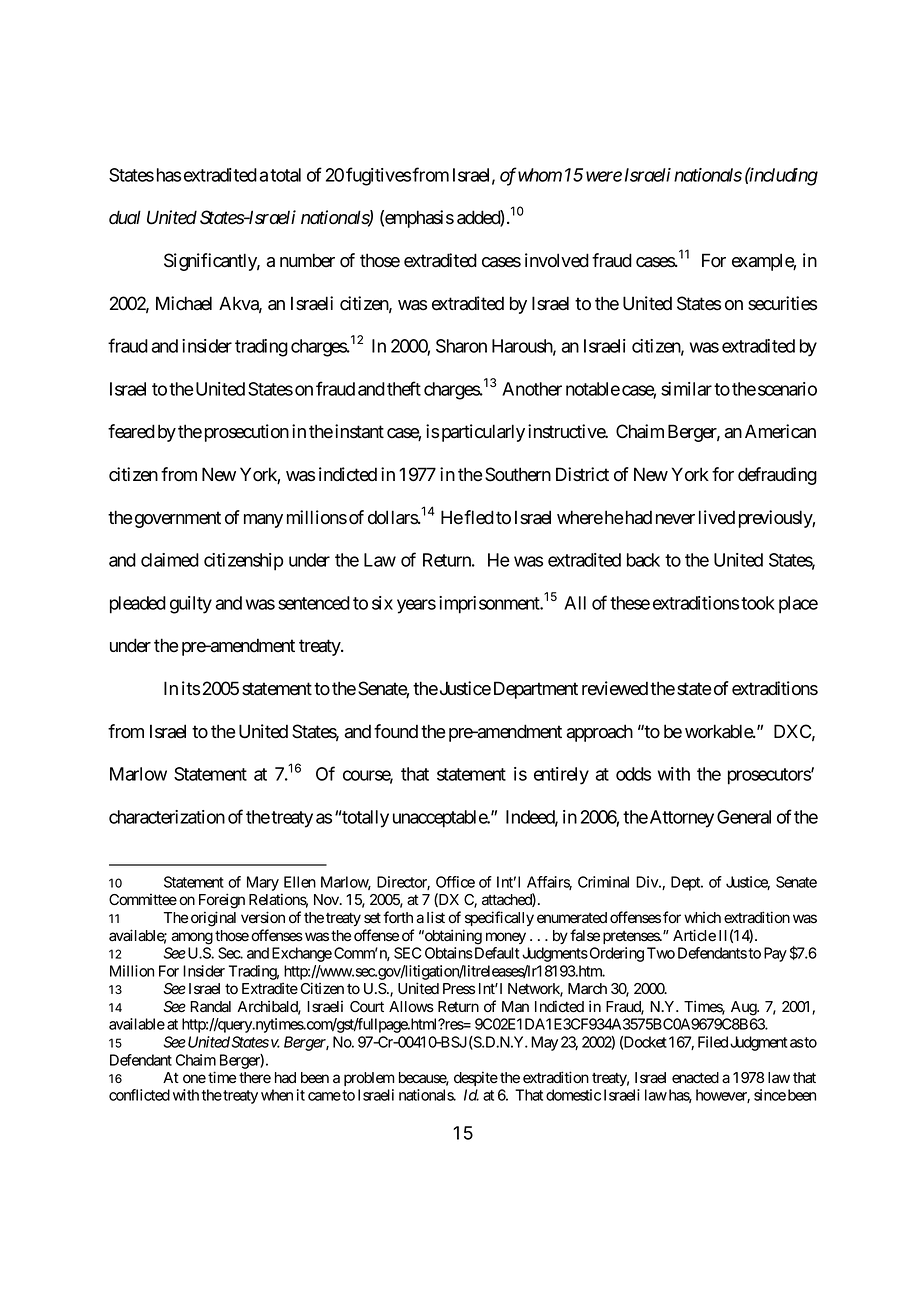 This screenshot has height=1308, width=924. Describe the element at coordinates (717, 517) in the screenshot. I see `lived` at that location.
